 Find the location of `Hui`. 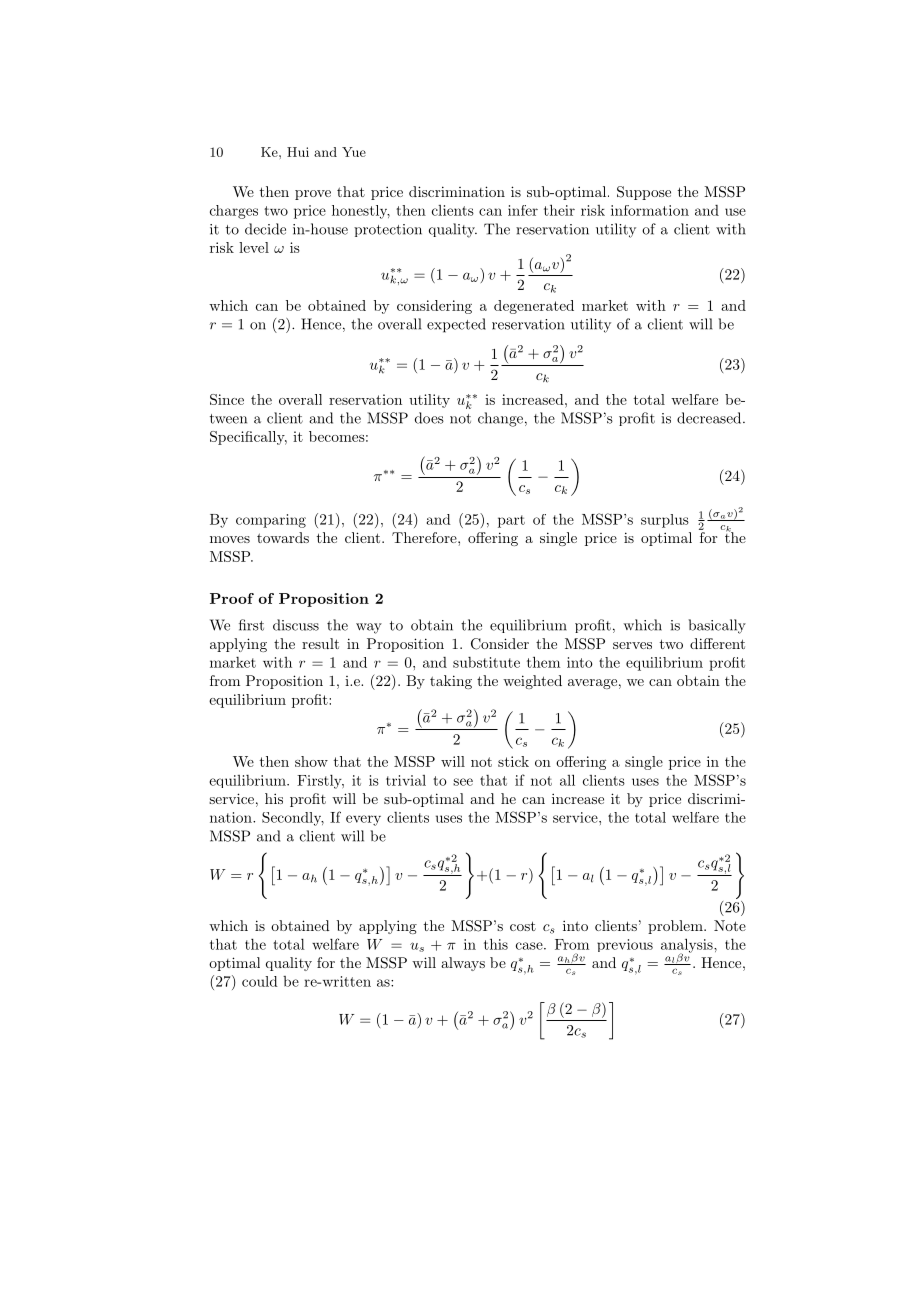

Hui is located at coordinates (298, 152).
